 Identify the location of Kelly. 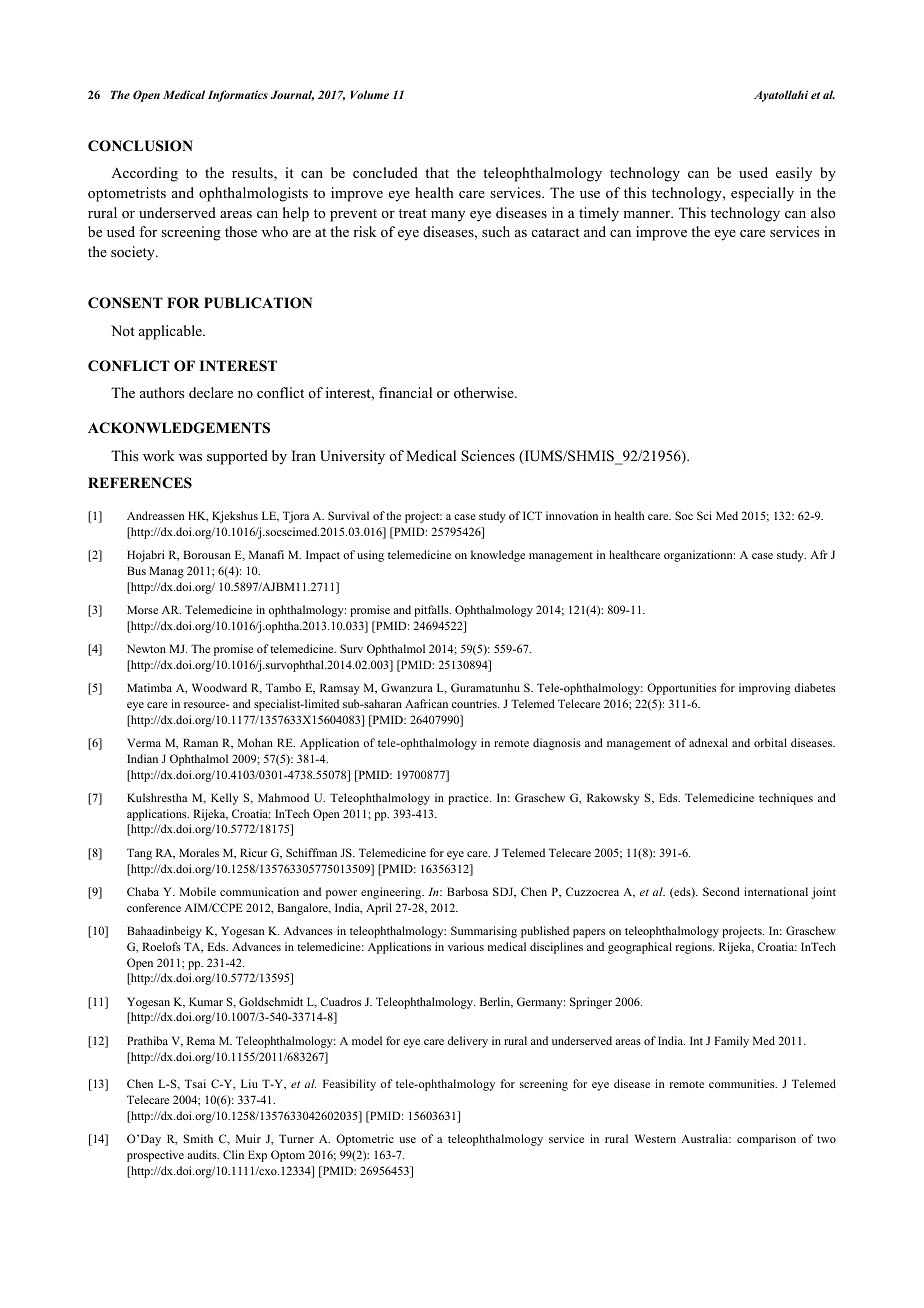
(225, 799).
